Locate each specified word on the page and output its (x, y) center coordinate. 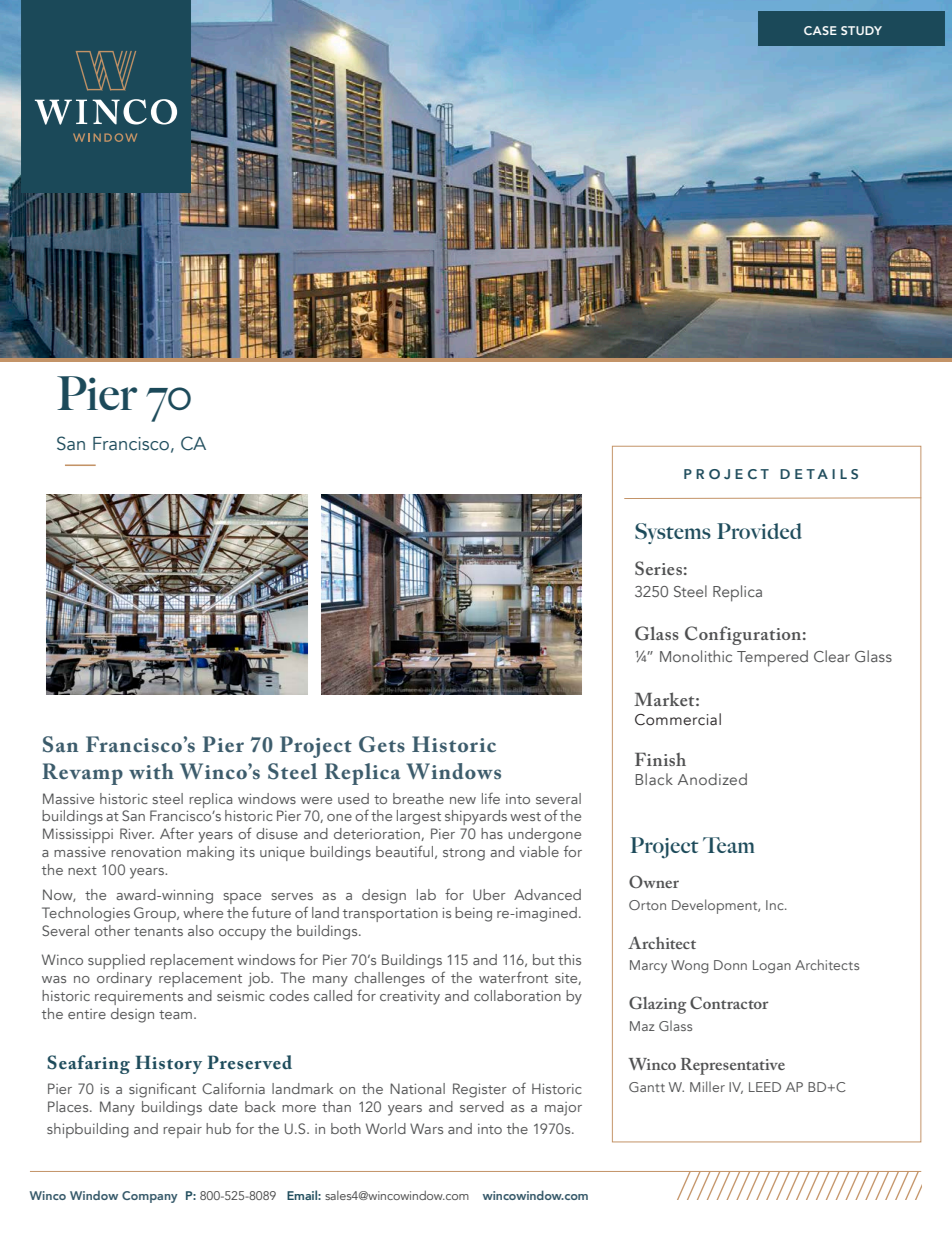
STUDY (861, 30)
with (151, 771)
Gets (382, 744)
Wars (426, 1128)
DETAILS (819, 474)
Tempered (772, 658)
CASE (820, 30)
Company (150, 1197)
